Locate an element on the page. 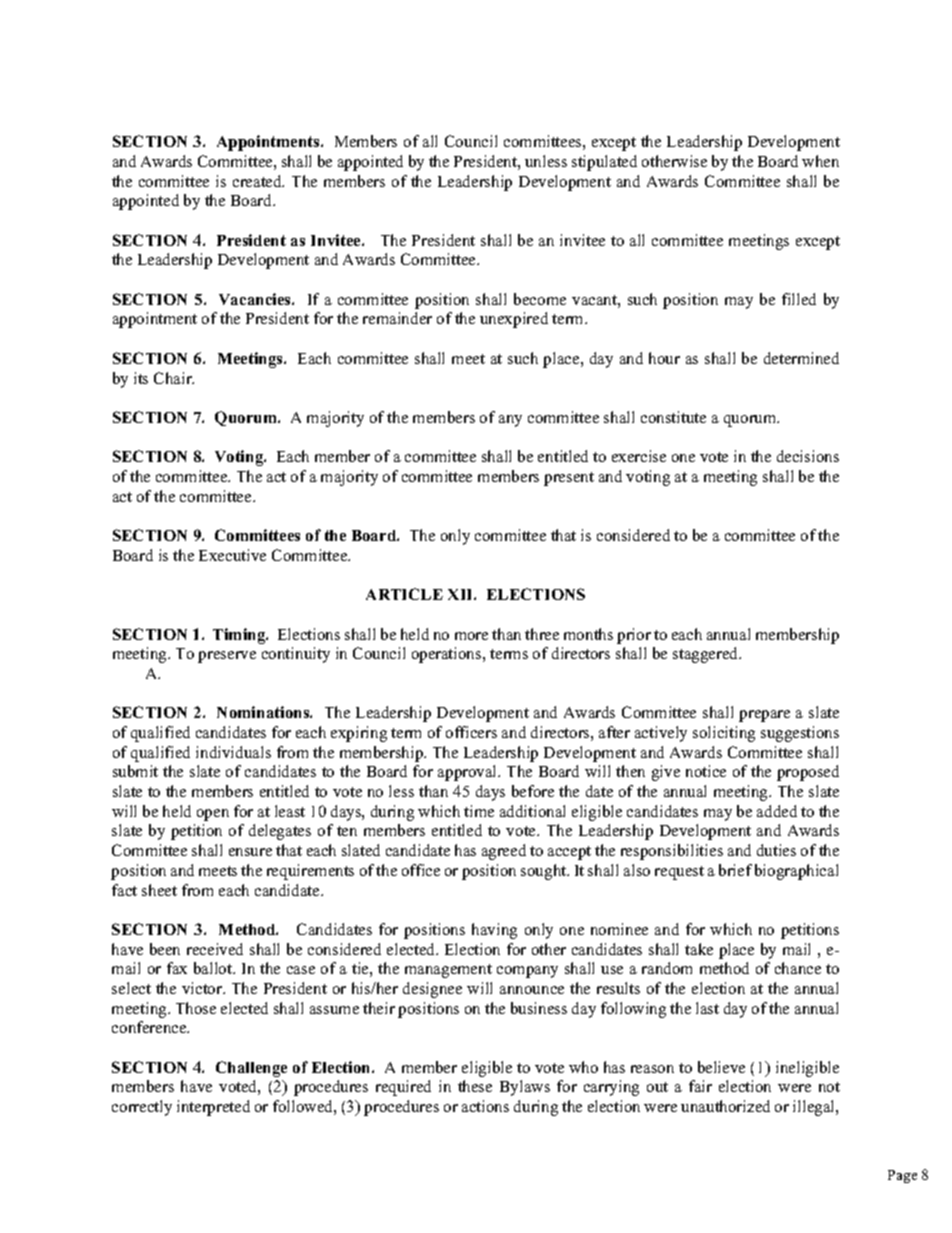 The height and width of the page is (1233, 952). when is located at coordinates (820, 161).
